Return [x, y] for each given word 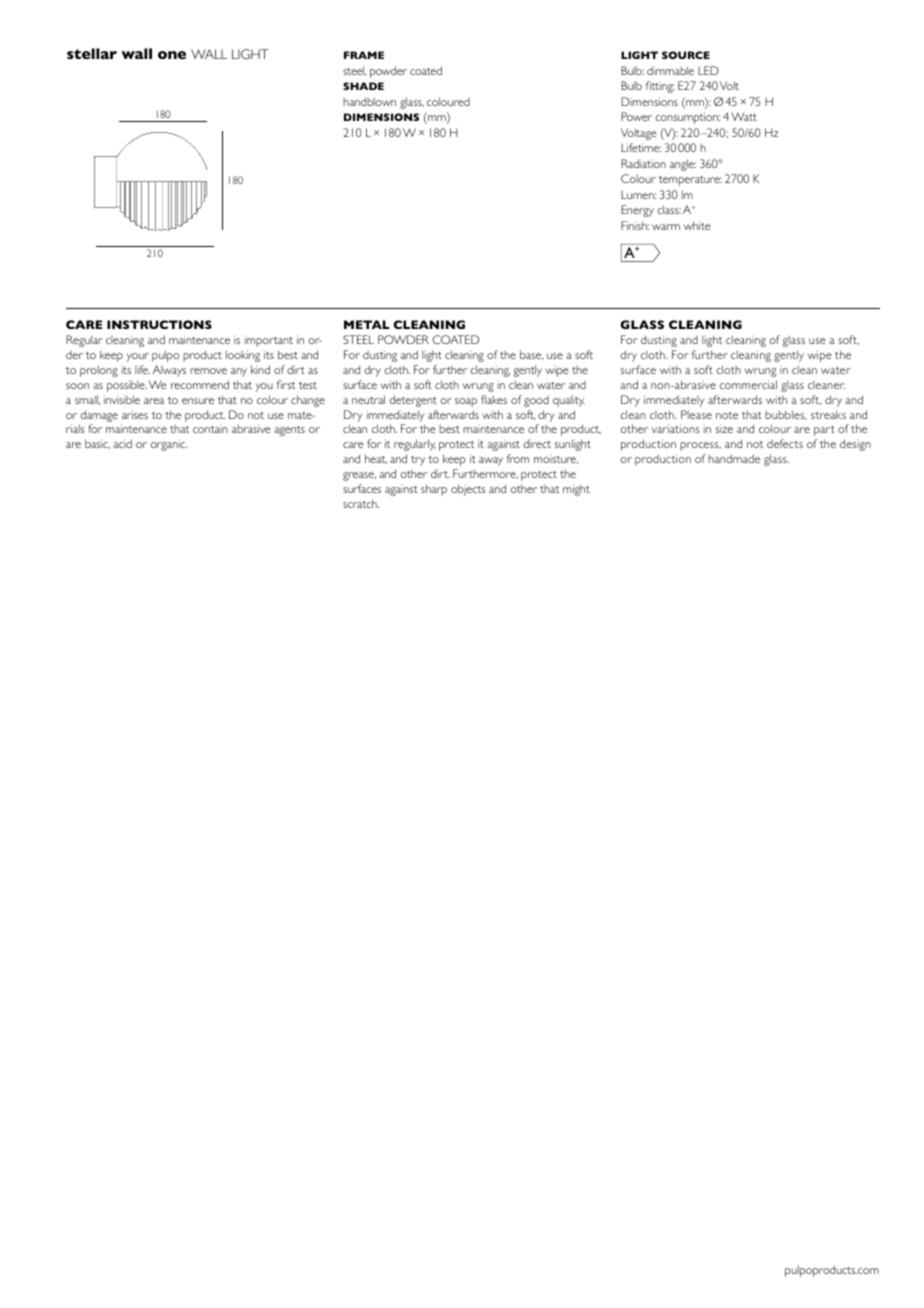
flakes [494, 399]
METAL [366, 324]
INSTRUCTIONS [159, 324]
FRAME [364, 55]
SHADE [363, 86]
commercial [748, 384]
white [697, 225]
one [172, 55]
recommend [200, 384]
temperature [690, 181]
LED [708, 70]
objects [468, 490]
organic [169, 445]
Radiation [643, 163]
